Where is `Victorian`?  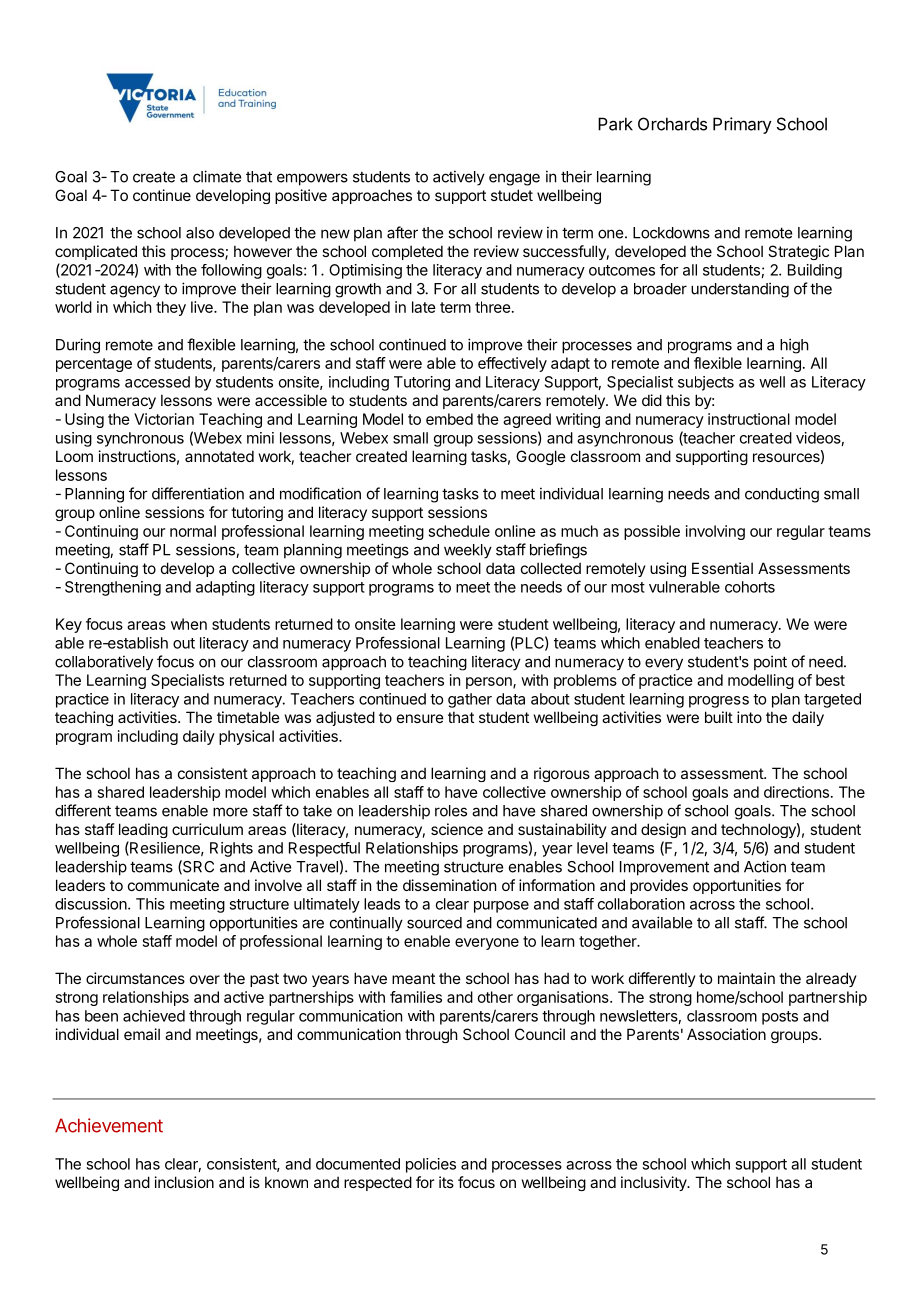 Victorian is located at coordinates (164, 419).
